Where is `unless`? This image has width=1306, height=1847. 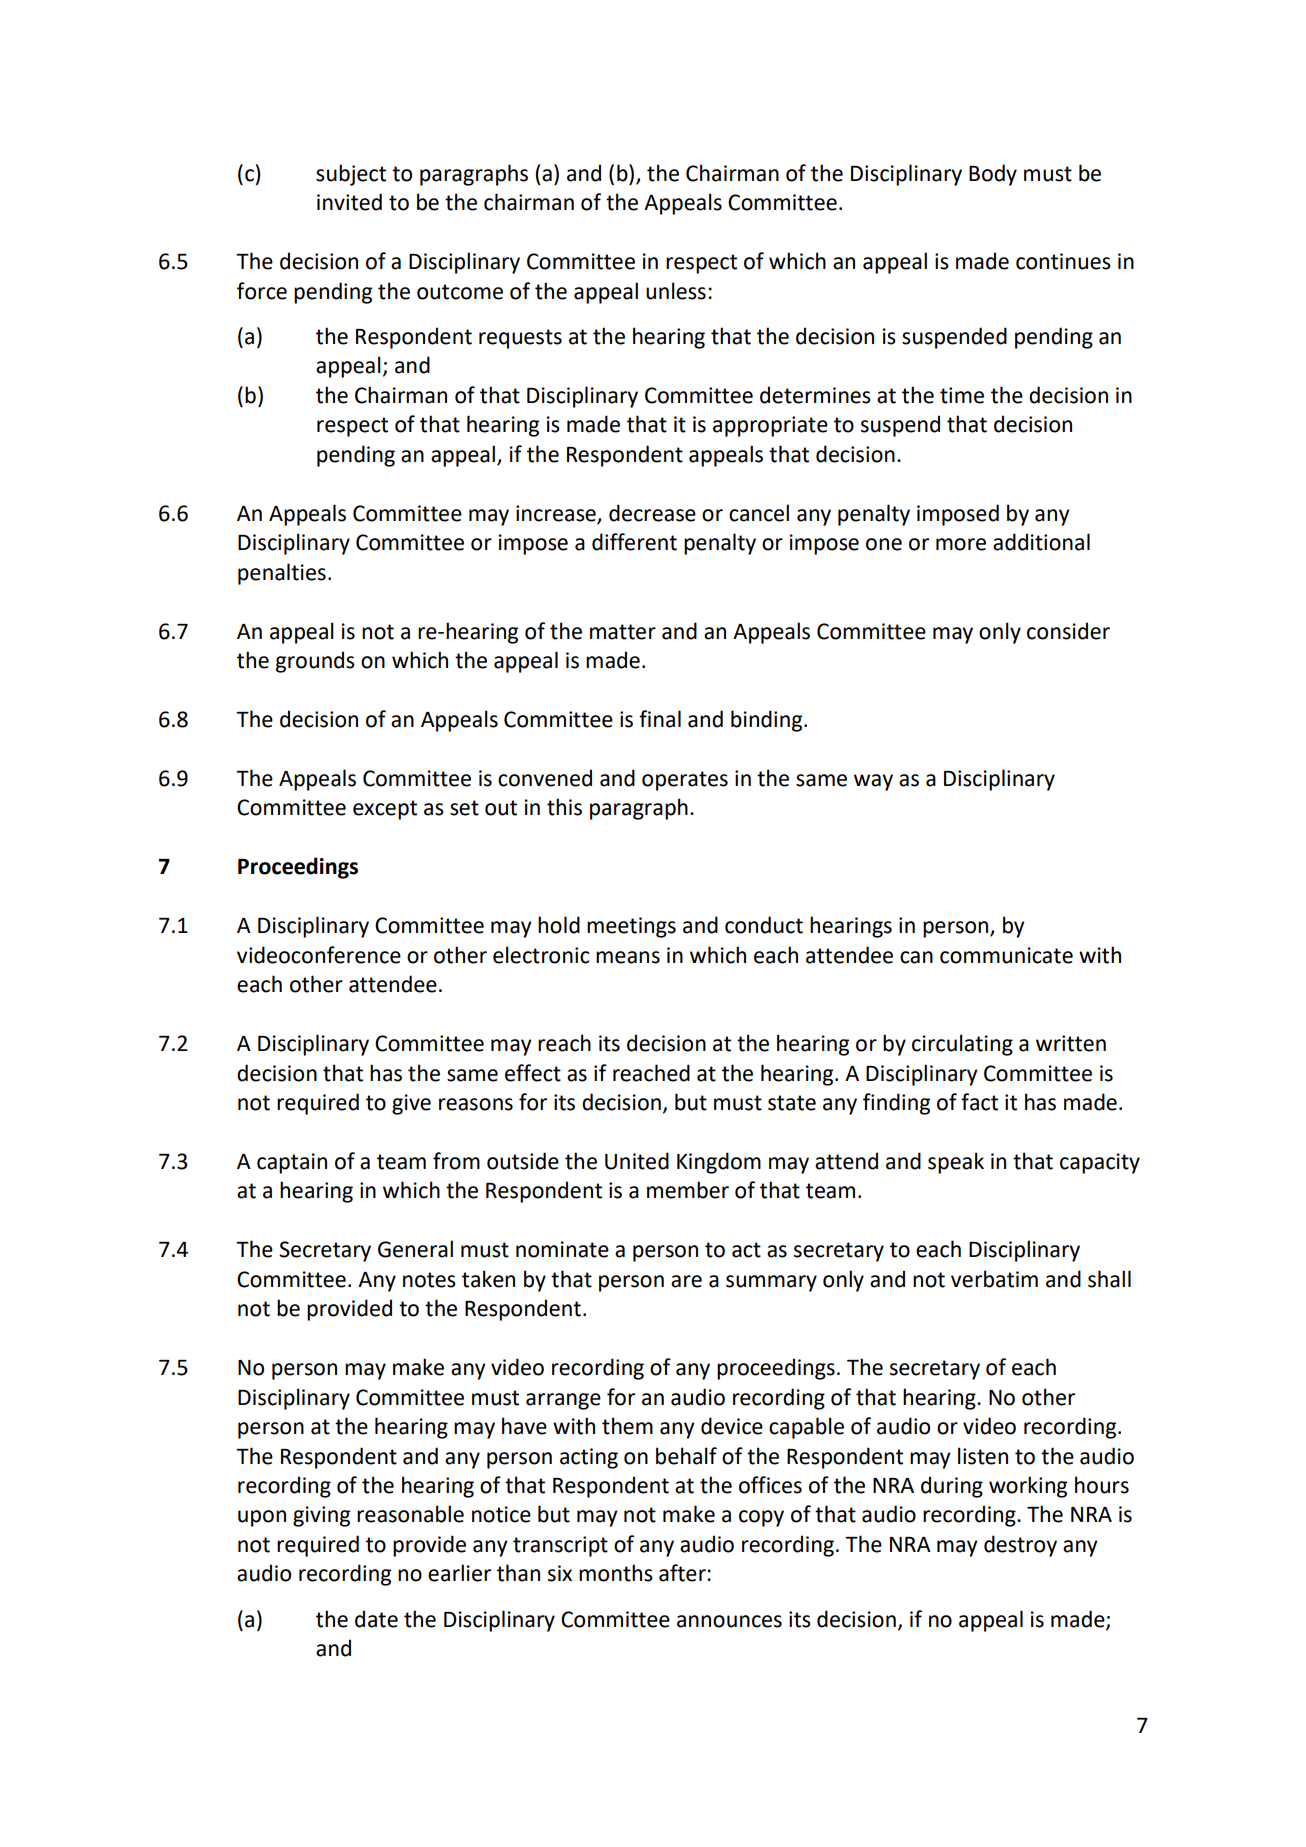 unless is located at coordinates (676, 291).
